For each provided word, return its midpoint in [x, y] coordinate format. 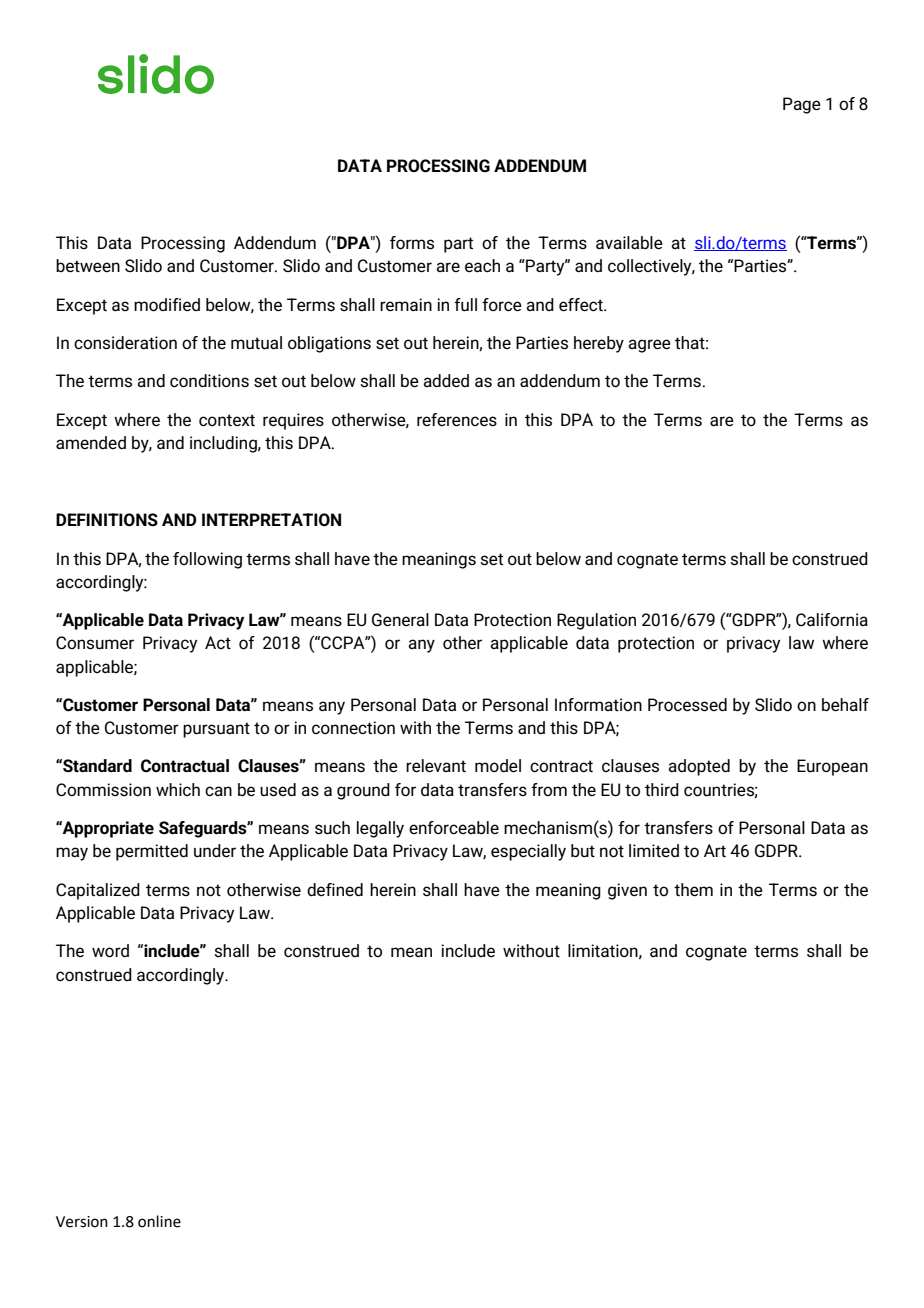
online [159, 1221]
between [88, 266]
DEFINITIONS [107, 520]
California [832, 620]
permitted [152, 852]
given [627, 891]
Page [802, 105]
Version [82, 1222]
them [693, 890]
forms [412, 243]
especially [528, 852]
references [457, 420]
